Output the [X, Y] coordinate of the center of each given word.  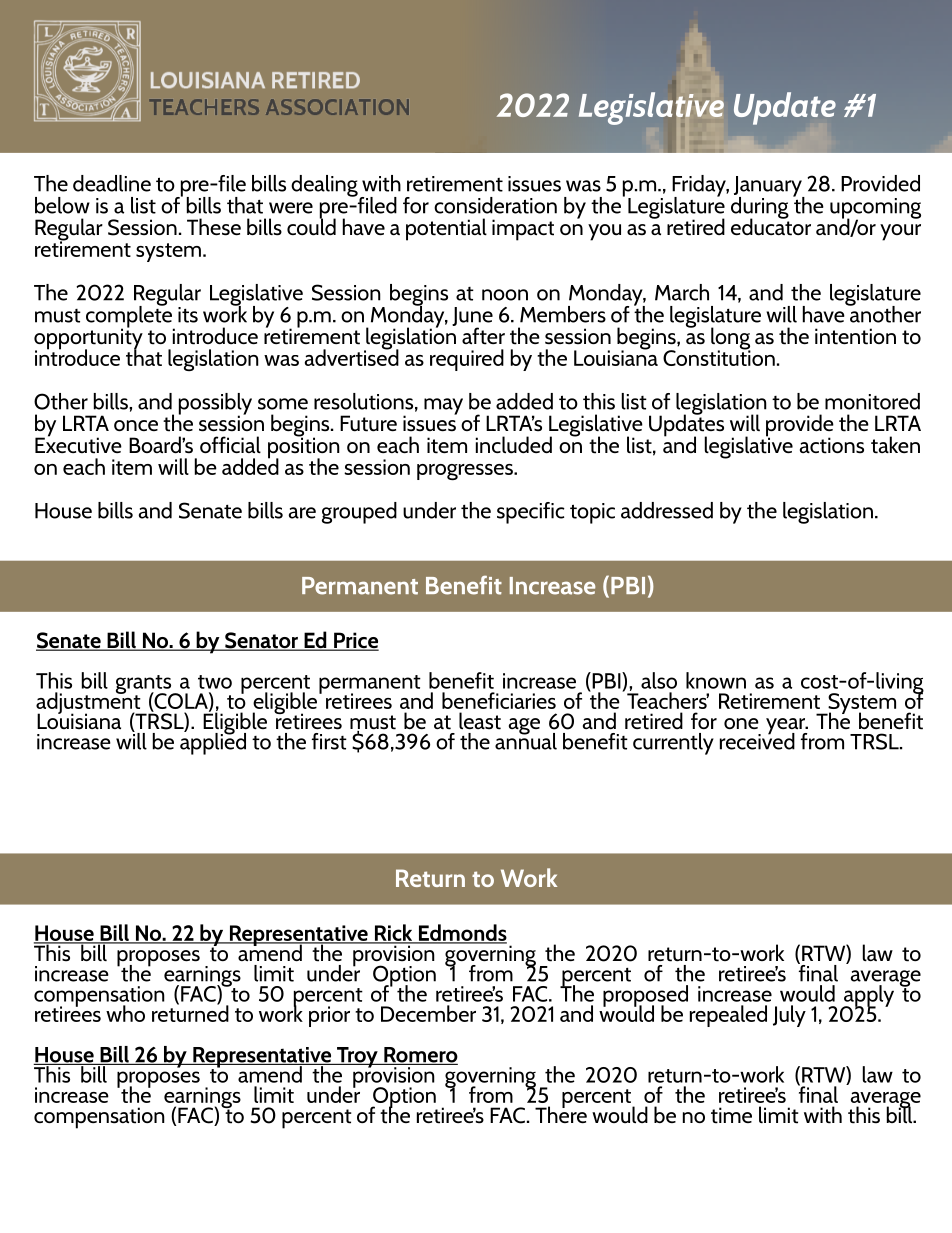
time [731, 1115]
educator [771, 226]
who [125, 1013]
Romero [420, 1056]
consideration [495, 205]
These [214, 227]
